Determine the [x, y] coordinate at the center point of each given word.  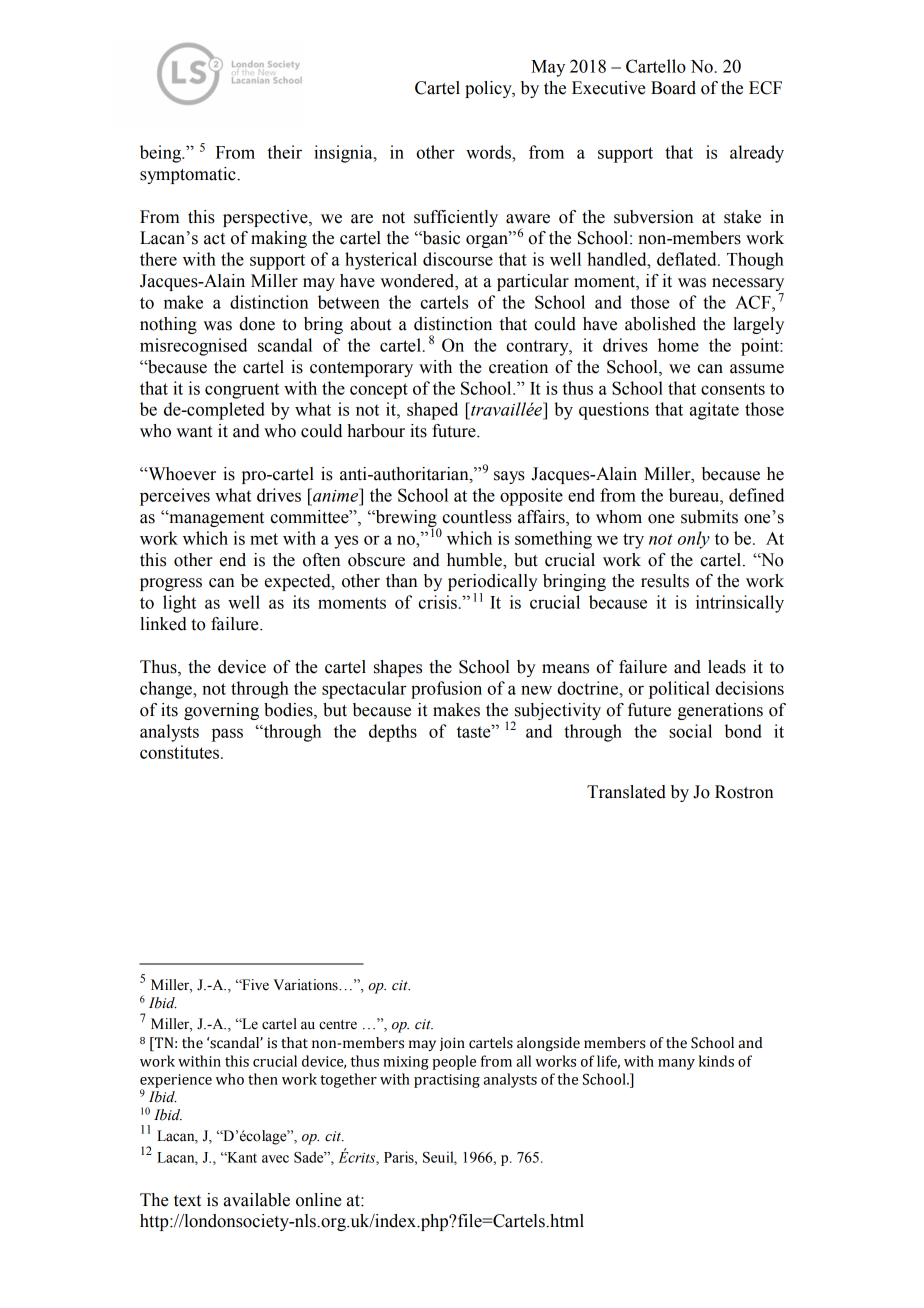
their [284, 152]
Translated [626, 792]
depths [393, 733]
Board [673, 88]
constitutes [179, 752]
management [215, 518]
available [257, 1200]
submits [709, 517]
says [509, 477]
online [318, 1200]
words [489, 152]
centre [338, 1025]
